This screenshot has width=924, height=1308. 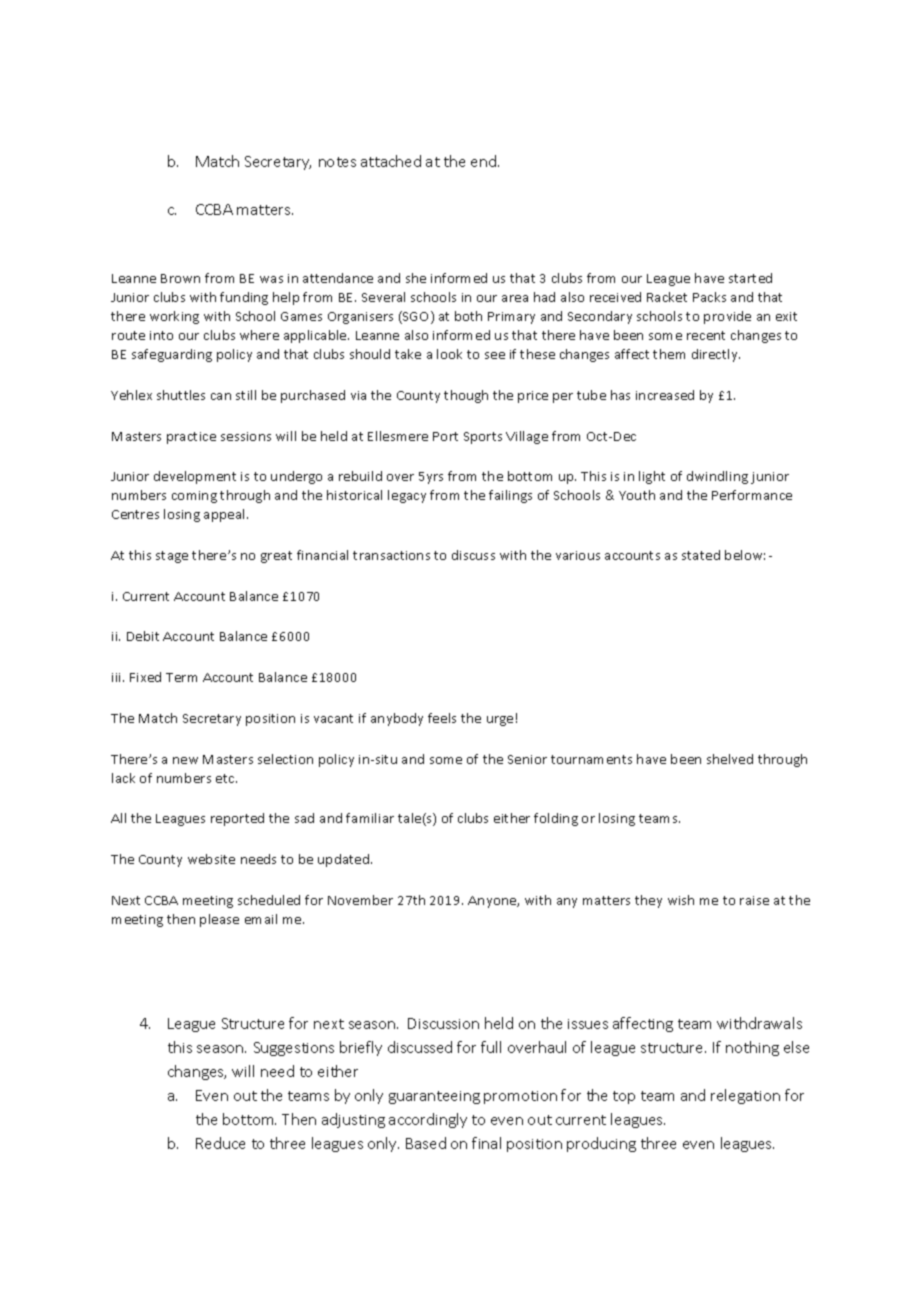 What do you see at coordinates (750, 278) in the screenshot?
I see `started` at bounding box center [750, 278].
